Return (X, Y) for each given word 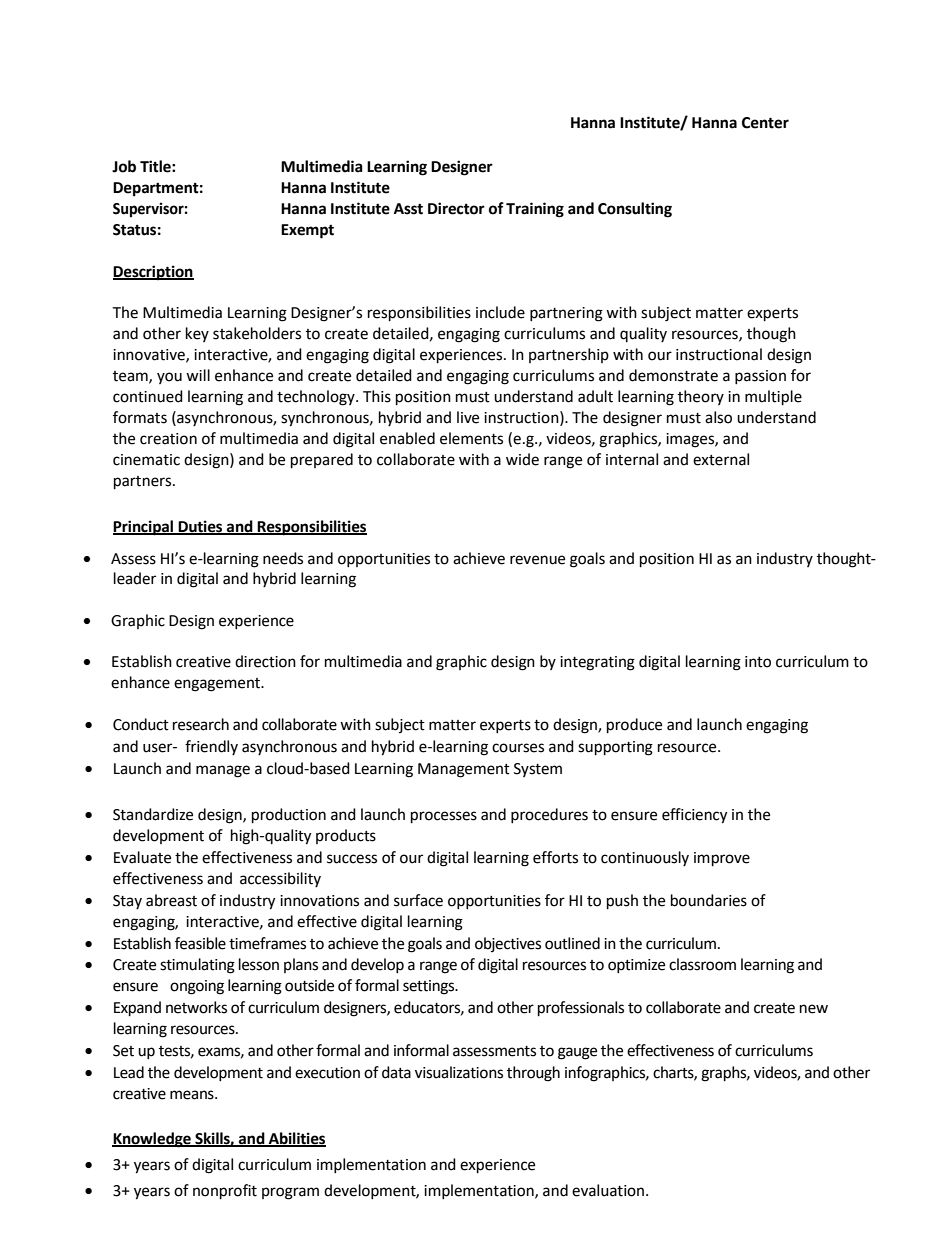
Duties (200, 527)
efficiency (694, 816)
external (721, 459)
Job (124, 166)
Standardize (153, 814)
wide (522, 459)
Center (765, 123)
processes (444, 817)
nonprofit (225, 1192)
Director (456, 208)
